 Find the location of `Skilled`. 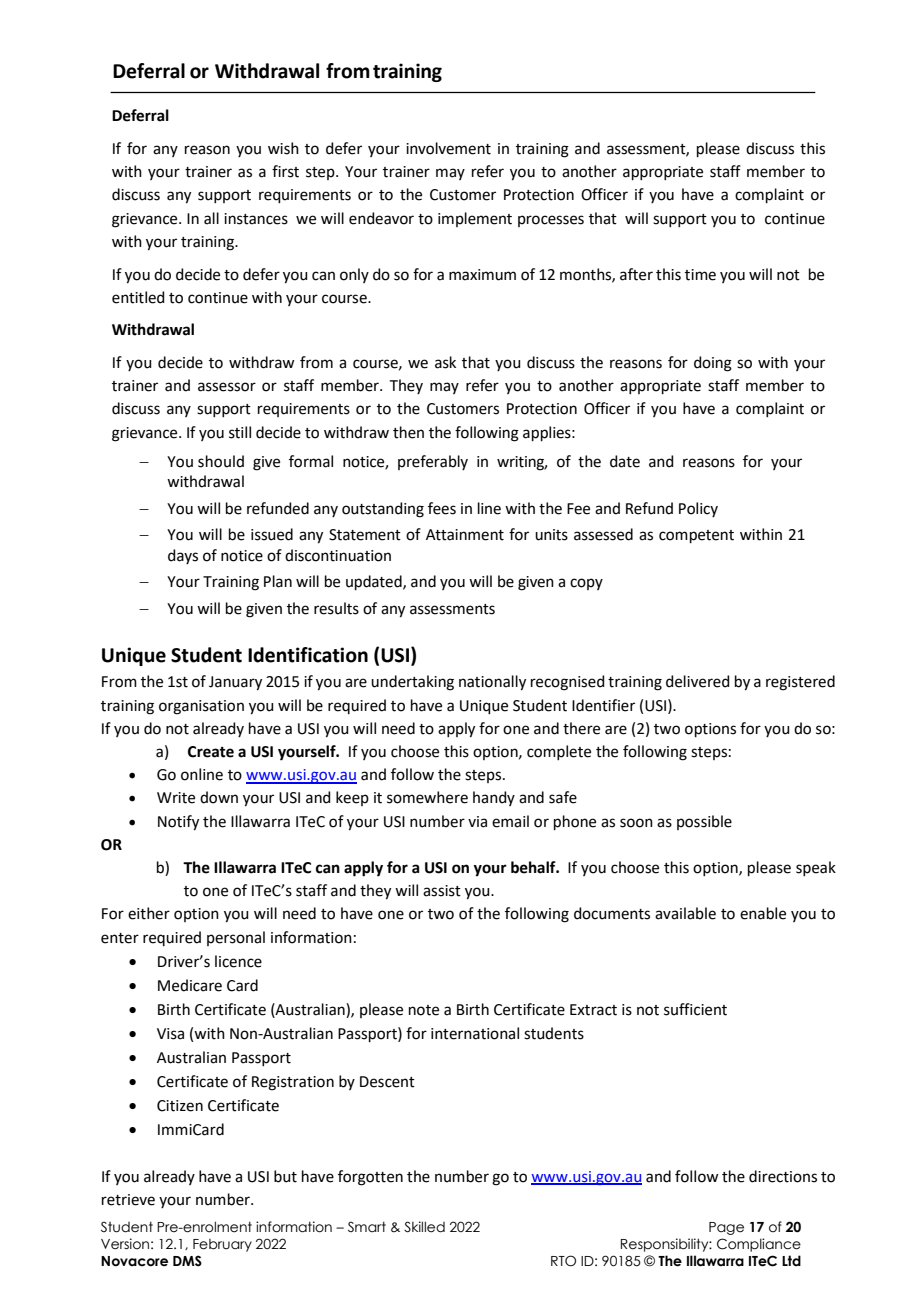

Skilled is located at coordinates (424, 1227).
